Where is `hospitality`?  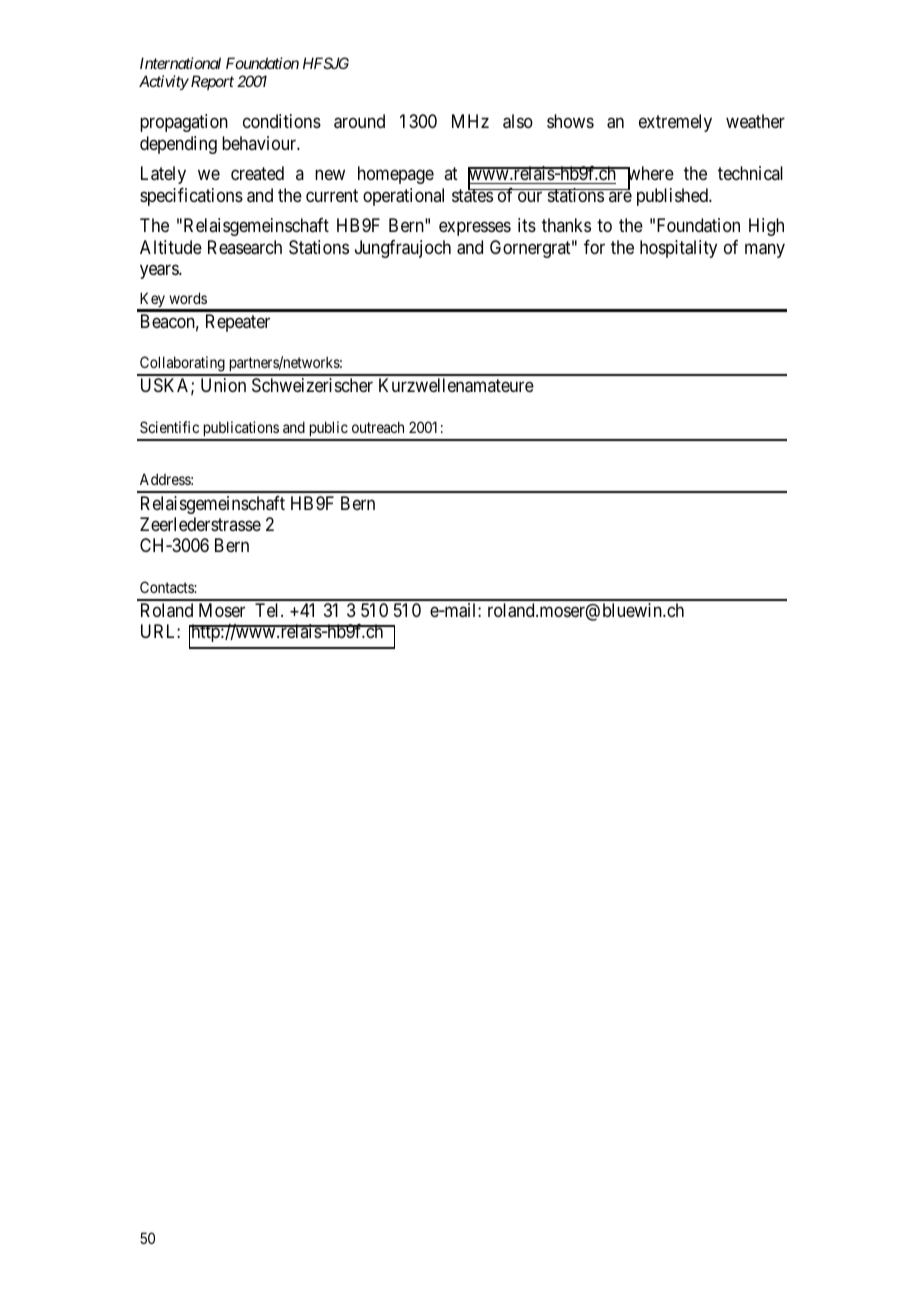 hospitality is located at coordinates (678, 249).
